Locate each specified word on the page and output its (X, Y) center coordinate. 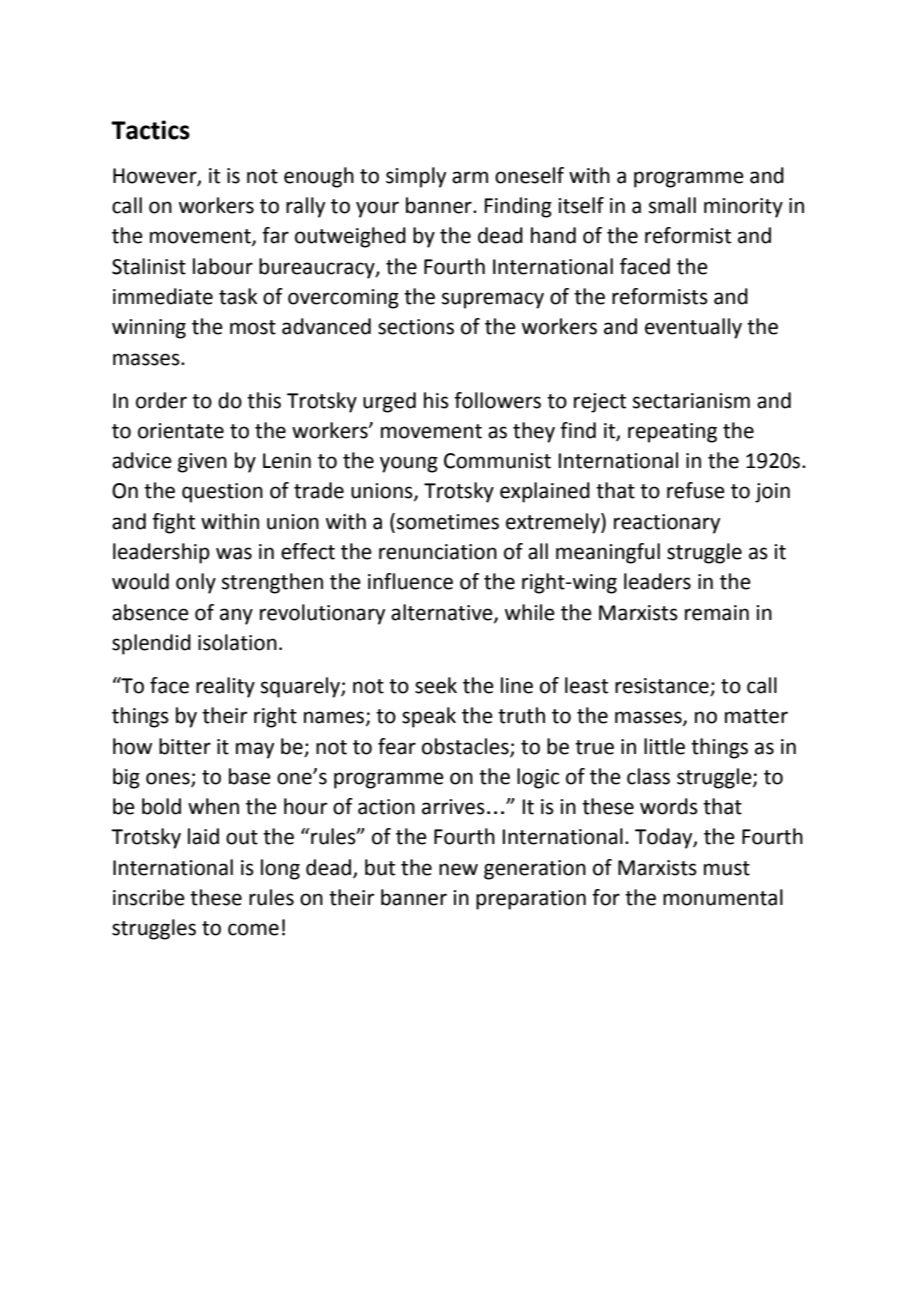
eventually (693, 328)
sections (416, 327)
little (664, 746)
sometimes (448, 522)
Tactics (150, 130)
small (672, 205)
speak (429, 717)
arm (470, 177)
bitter (185, 746)
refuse (696, 490)
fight (173, 523)
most (253, 327)
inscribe (149, 897)
